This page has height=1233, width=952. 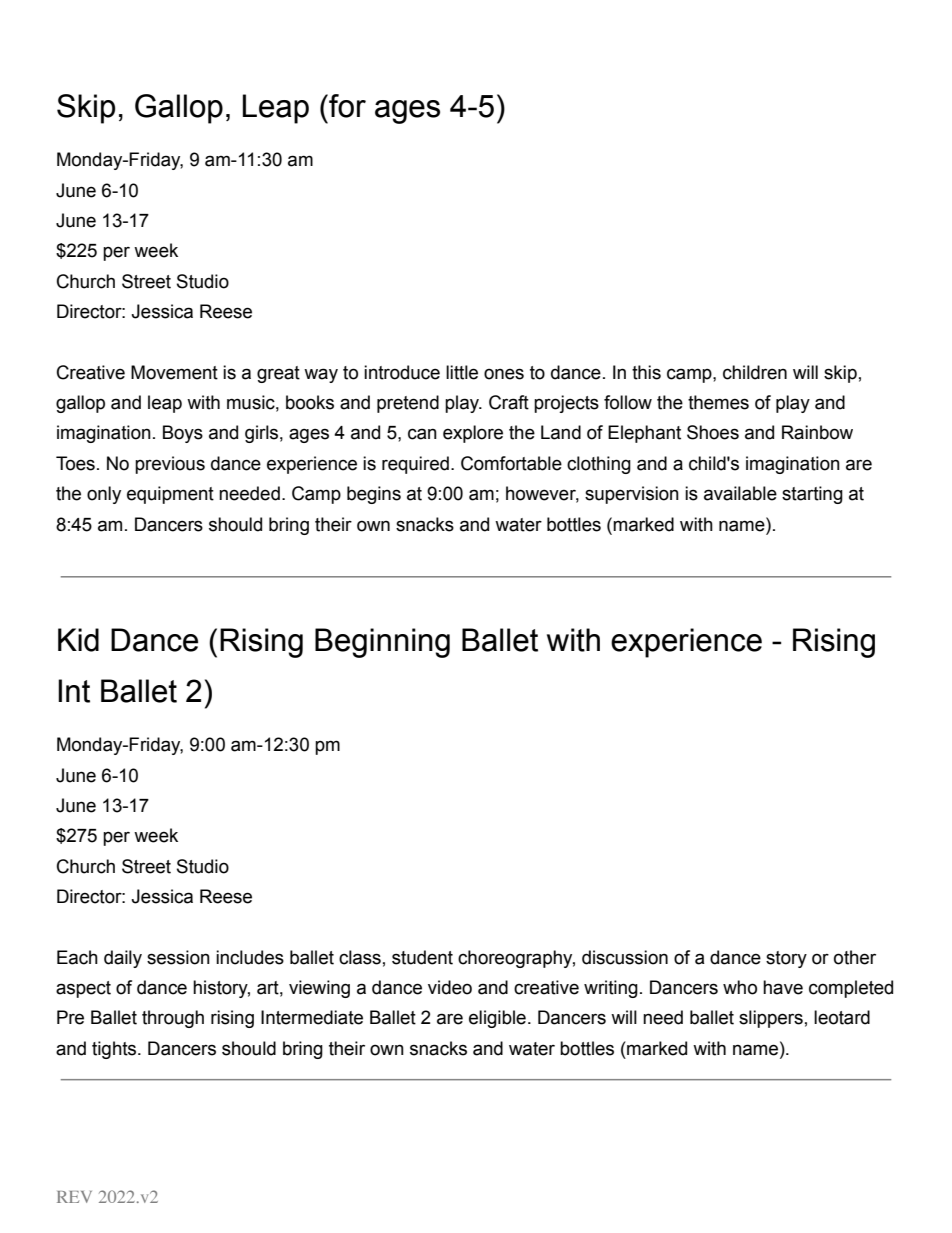 What do you see at coordinates (422, 957) in the page?
I see `student` at bounding box center [422, 957].
